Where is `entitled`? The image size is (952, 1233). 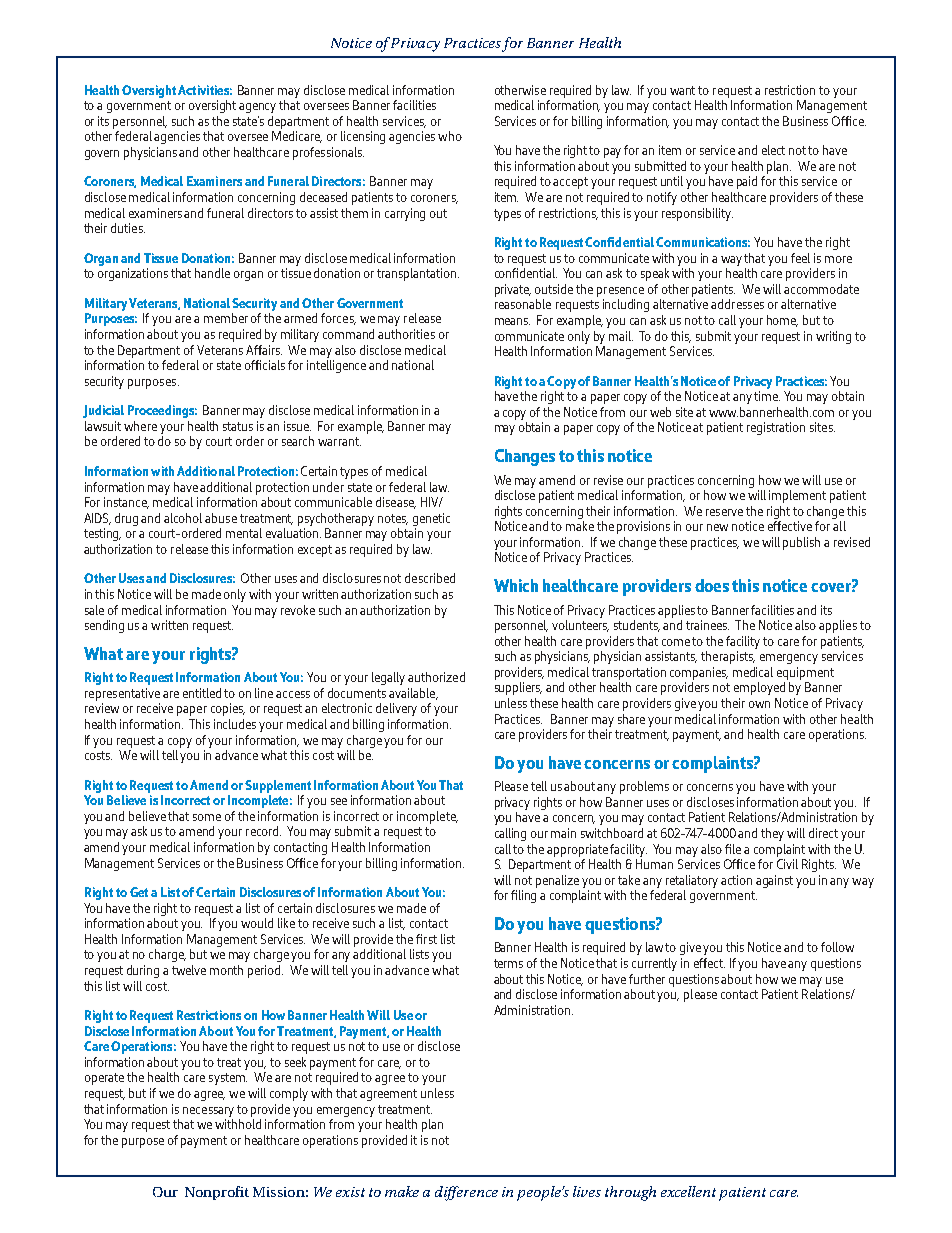
entitled is located at coordinates (202, 693).
